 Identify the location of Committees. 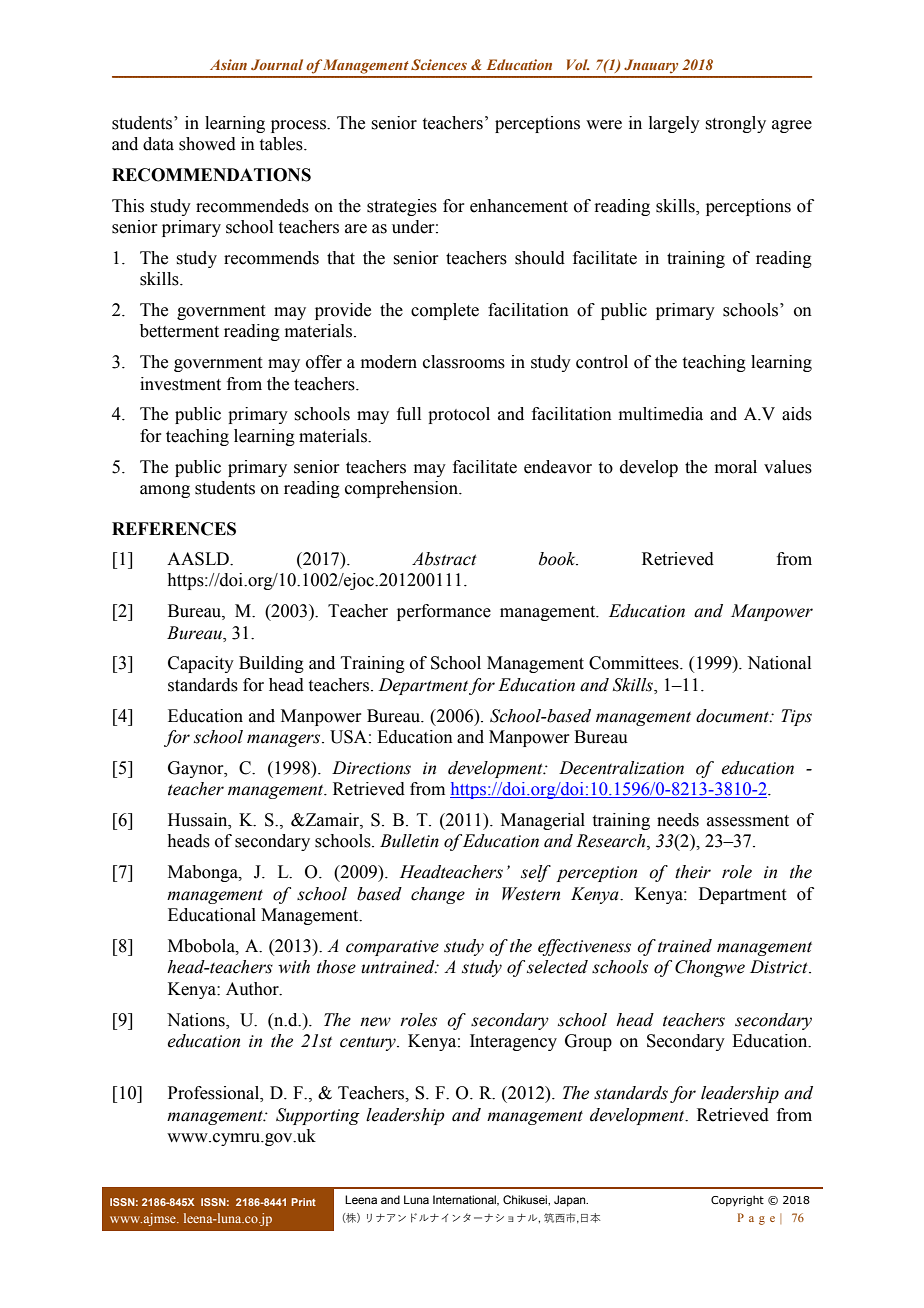
(635, 663).
